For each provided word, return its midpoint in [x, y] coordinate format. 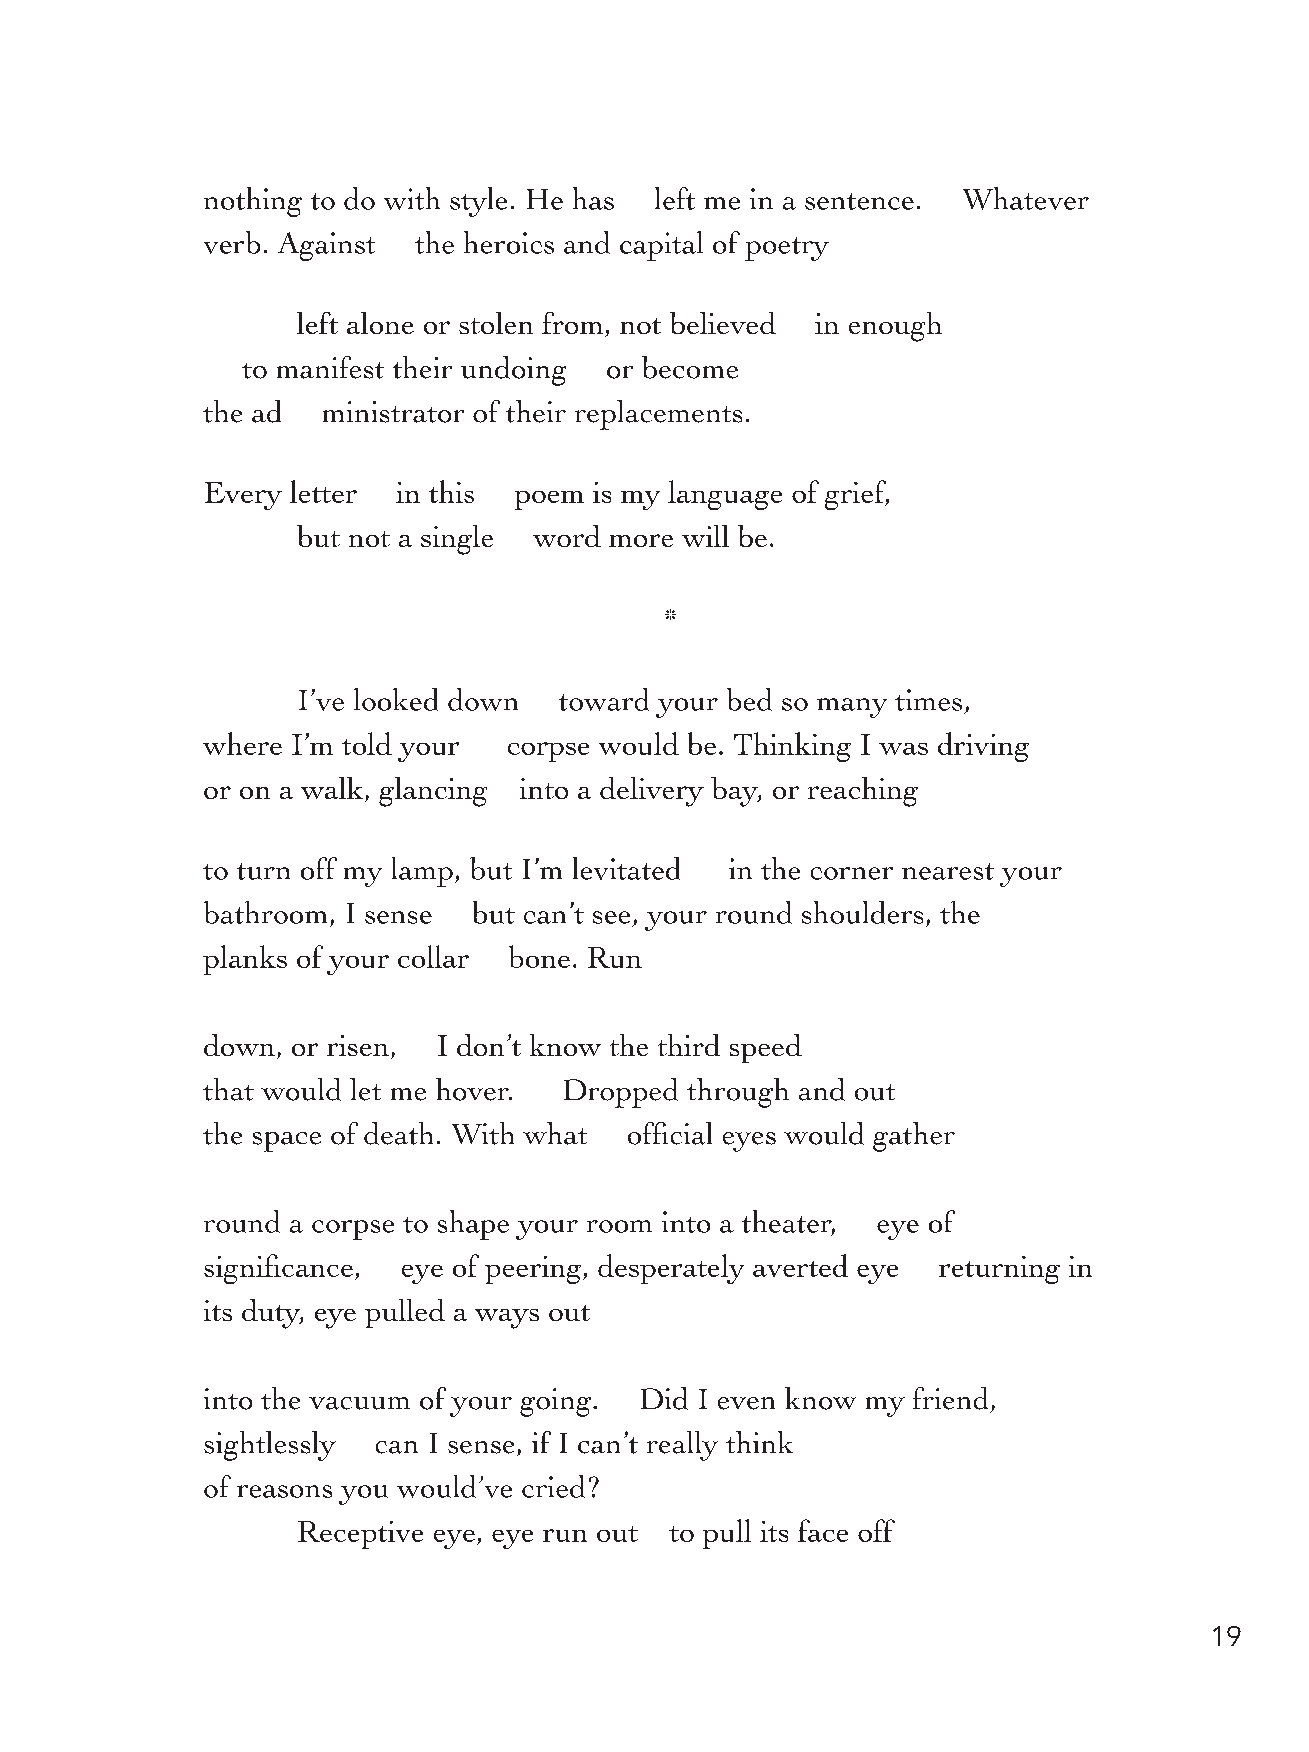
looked [396, 699]
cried [553, 1486]
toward [604, 699]
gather [914, 1137]
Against [326, 246]
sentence [859, 201]
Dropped [621, 1093]
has [593, 198]
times [928, 700]
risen [358, 1045]
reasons [284, 1491]
